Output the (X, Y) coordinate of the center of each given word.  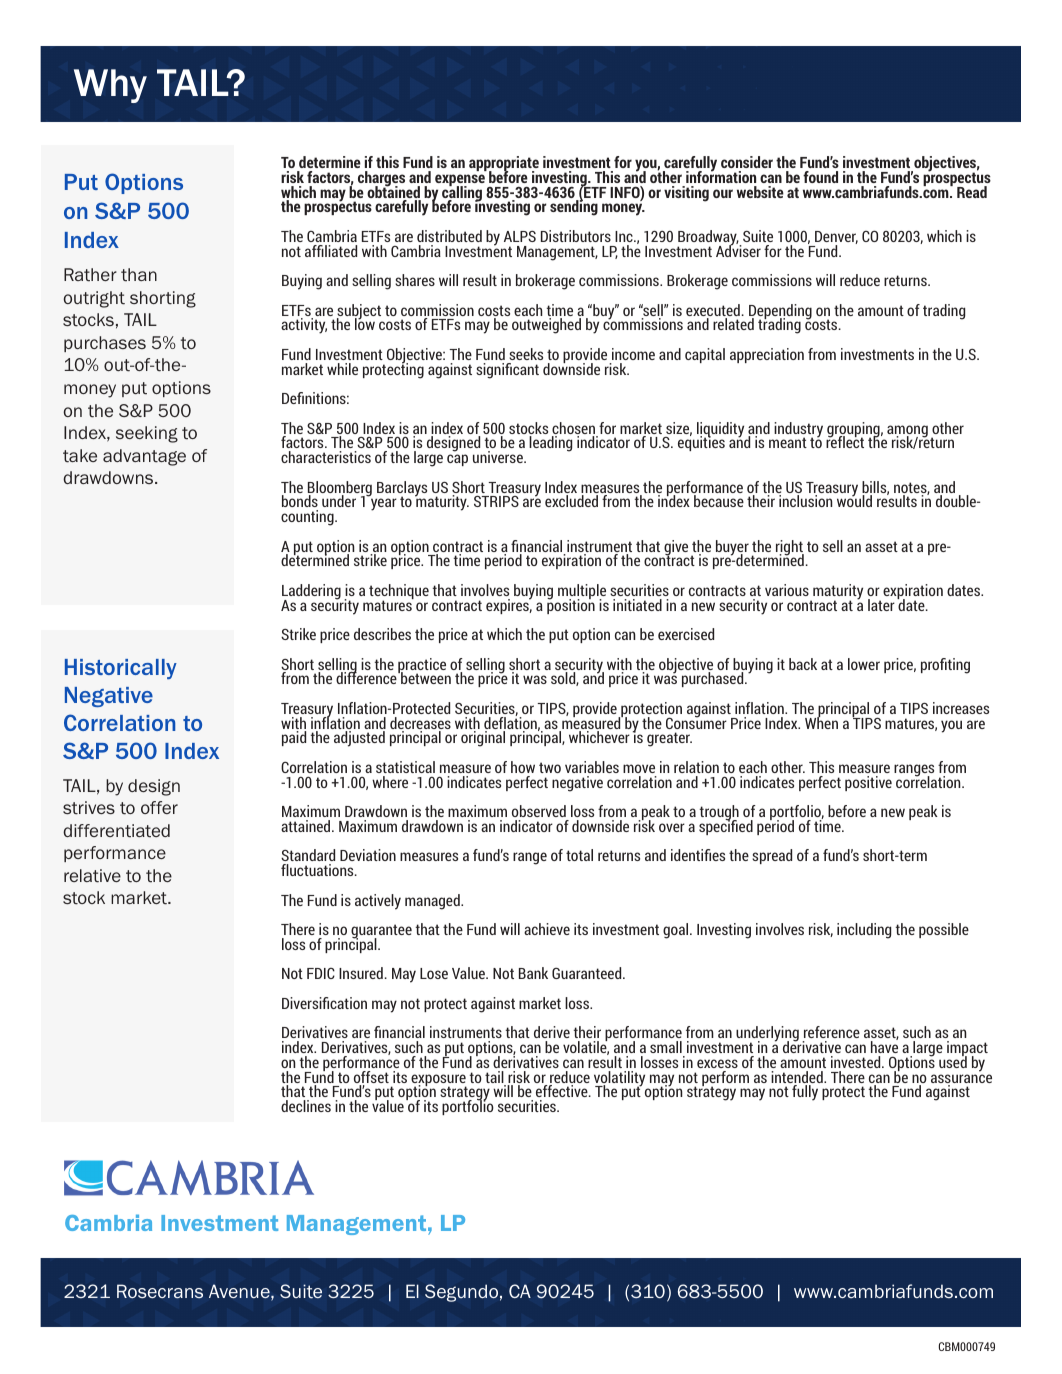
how (523, 767)
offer (159, 807)
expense (460, 181)
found (820, 177)
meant (788, 442)
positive (868, 783)
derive (552, 1032)
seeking (147, 434)
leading (550, 444)
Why (110, 86)
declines (306, 1106)
